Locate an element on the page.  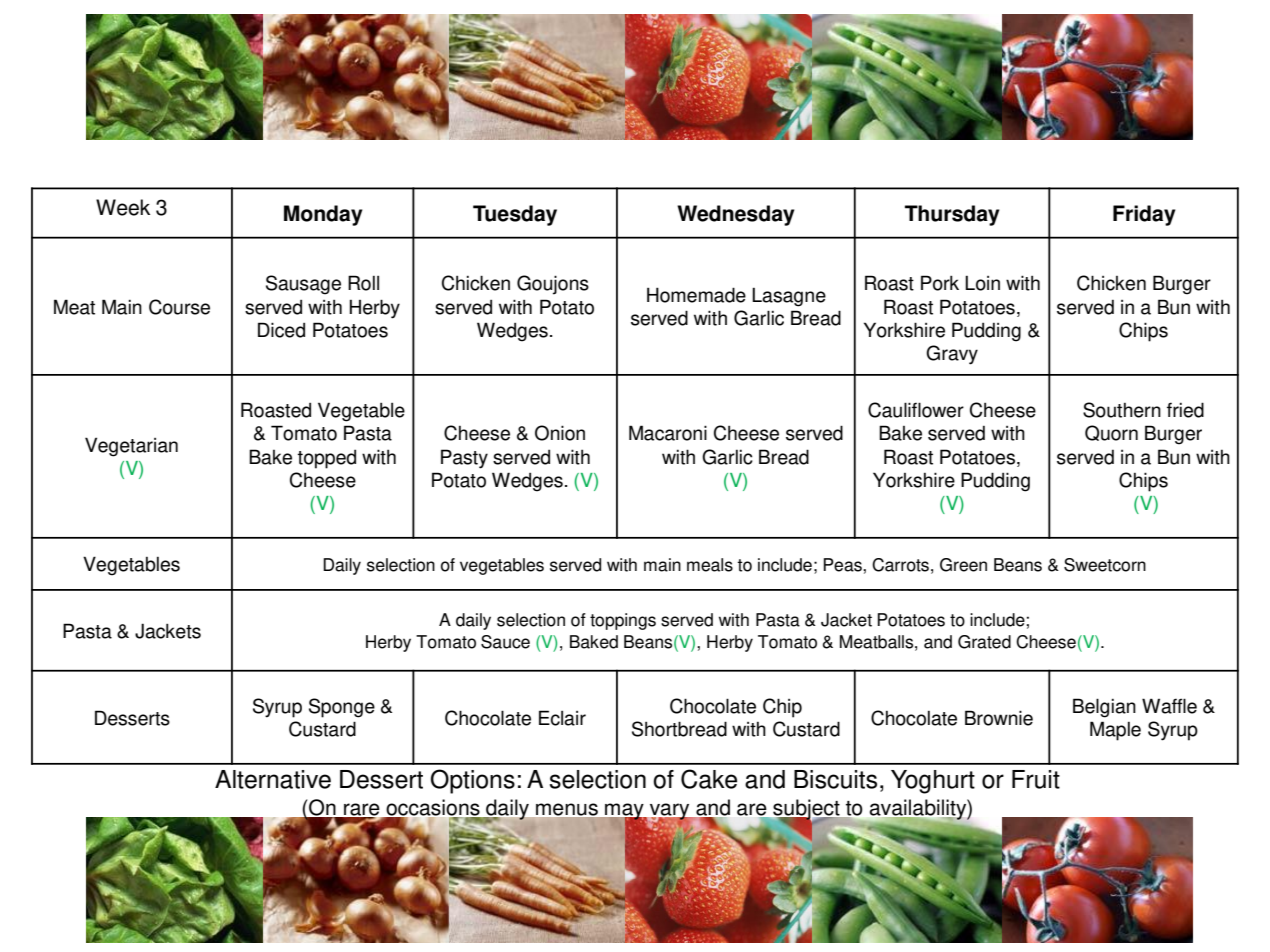
Loin is located at coordinates (982, 283).
